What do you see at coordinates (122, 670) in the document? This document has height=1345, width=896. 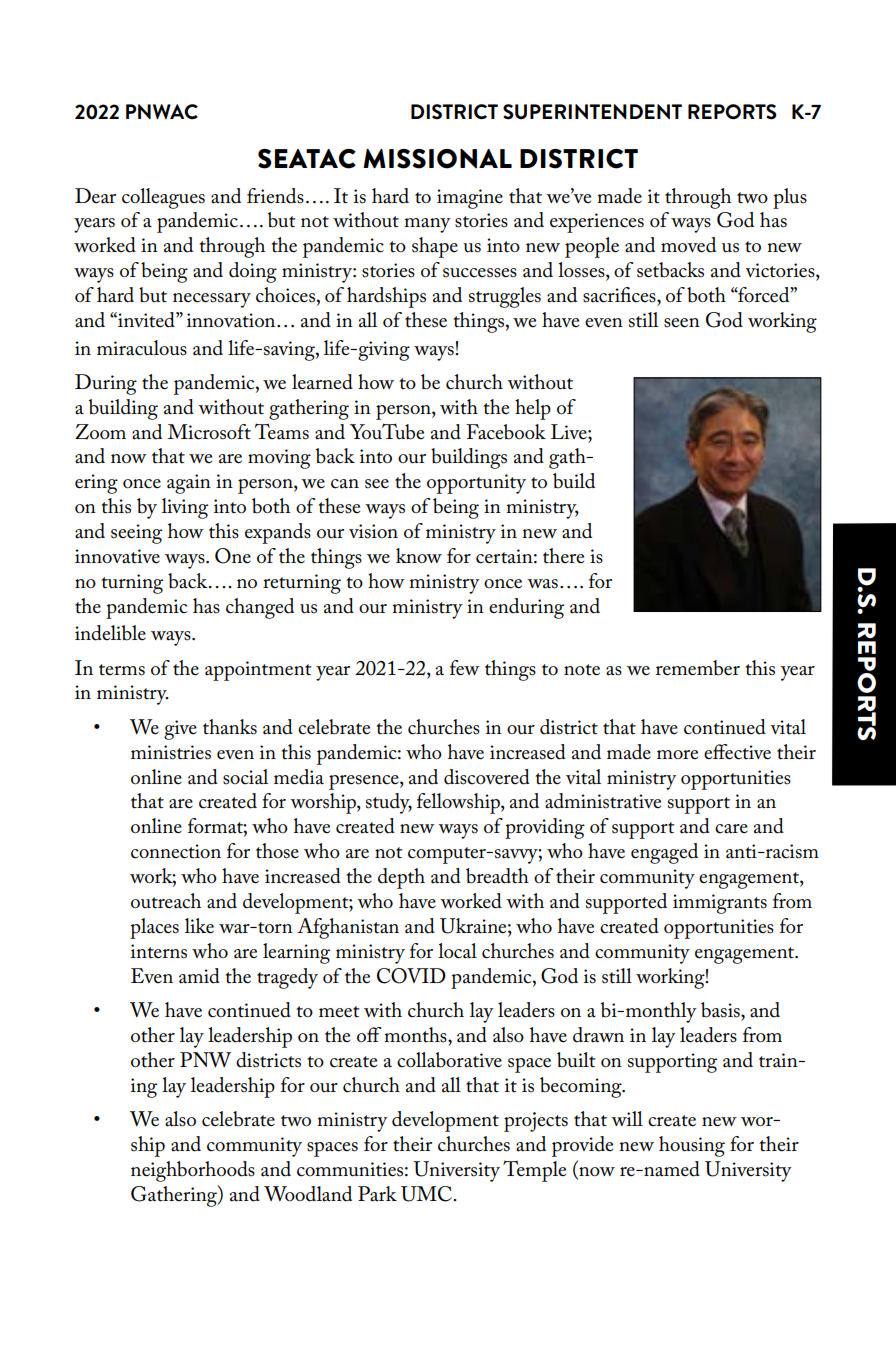 I see `terms` at bounding box center [122, 670].
